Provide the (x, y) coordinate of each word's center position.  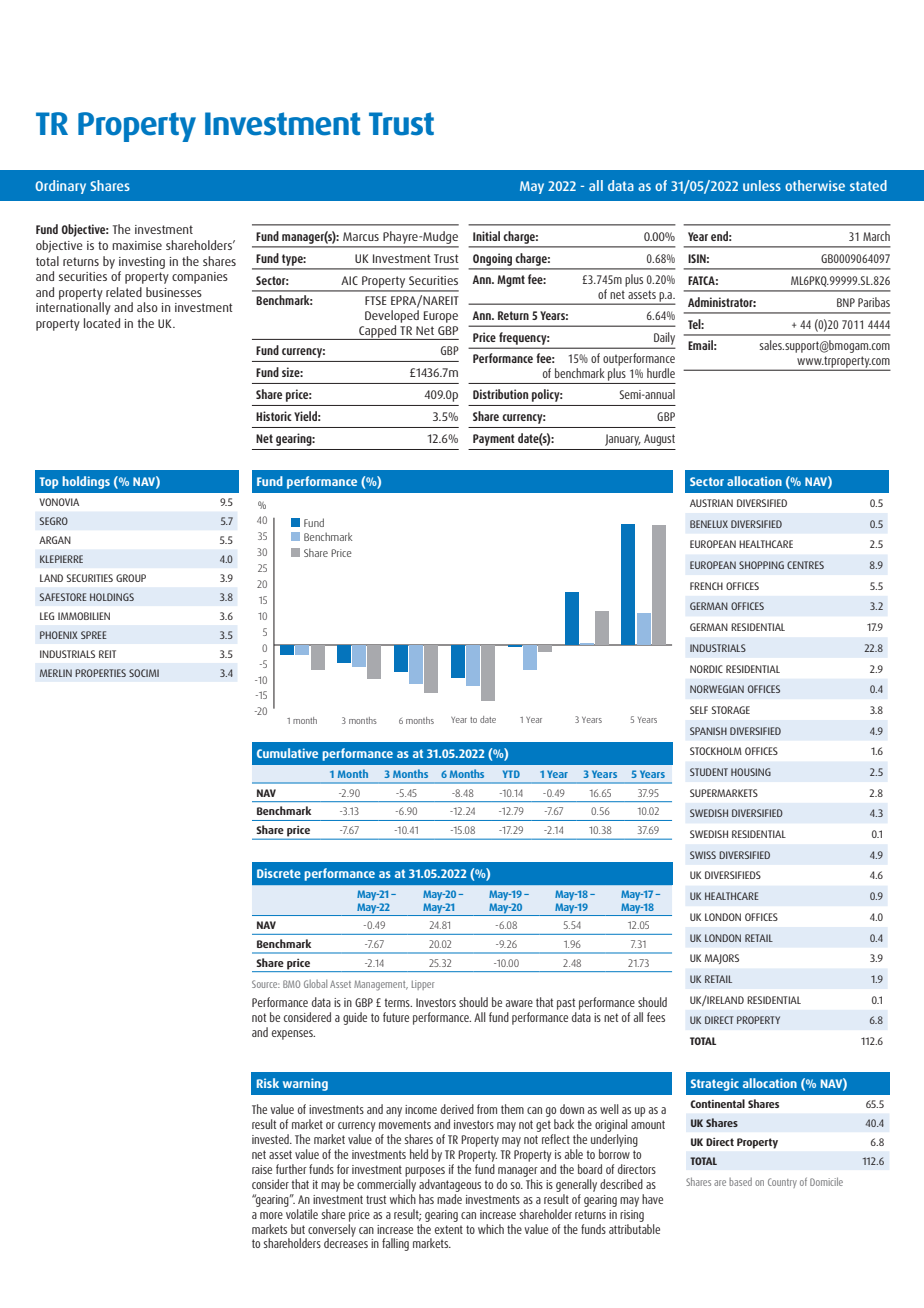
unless (762, 185)
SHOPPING (761, 565)
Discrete (279, 873)
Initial (486, 236)
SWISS (703, 855)
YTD (511, 774)
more (271, 1215)
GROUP (131, 578)
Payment (494, 440)
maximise (137, 245)
